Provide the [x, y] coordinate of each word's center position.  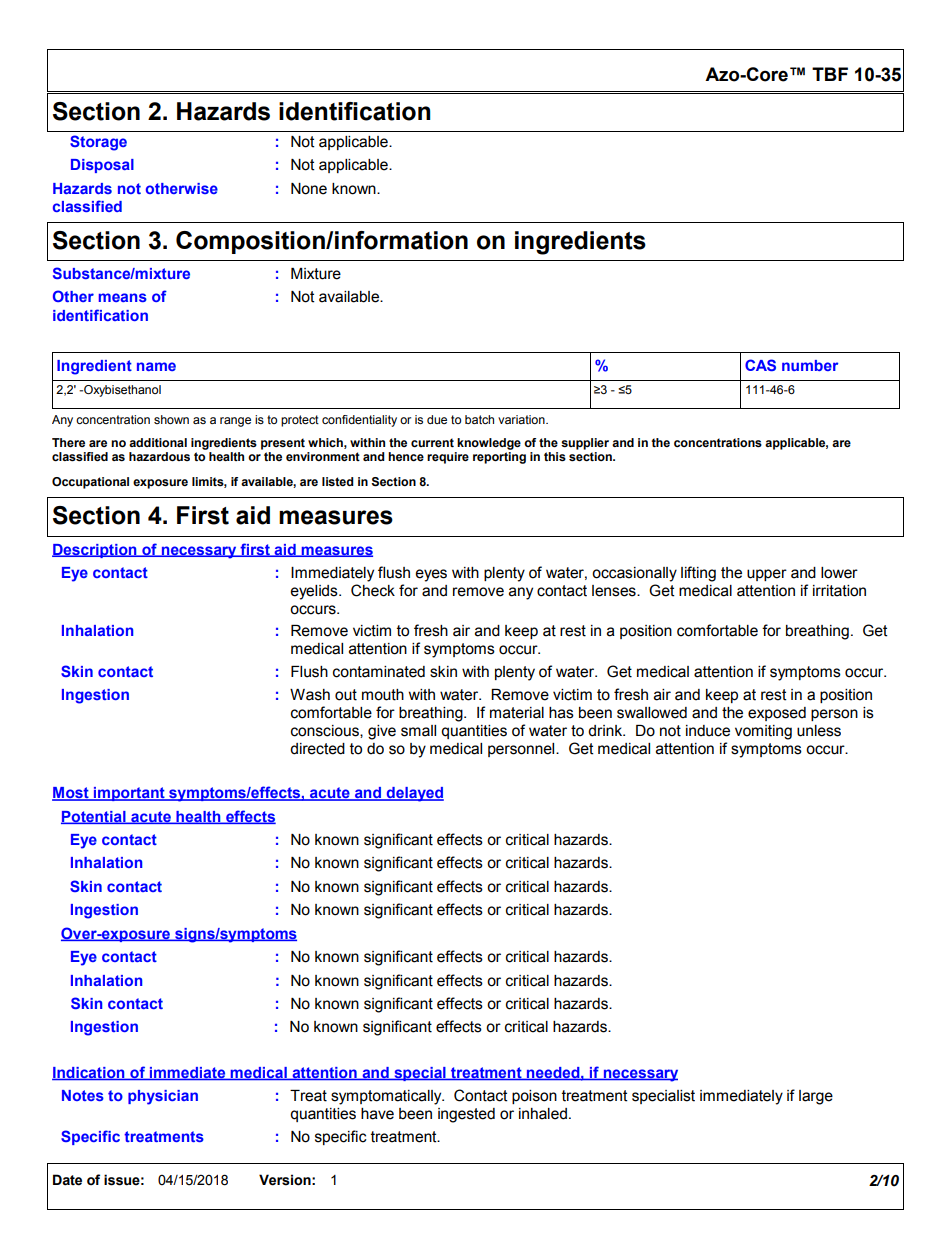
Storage [98, 143]
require [448, 458]
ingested [466, 1115]
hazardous [159, 456]
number [810, 365]
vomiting [763, 732]
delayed [414, 794]
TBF [830, 74]
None [309, 189]
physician [163, 1097]
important [129, 794]
